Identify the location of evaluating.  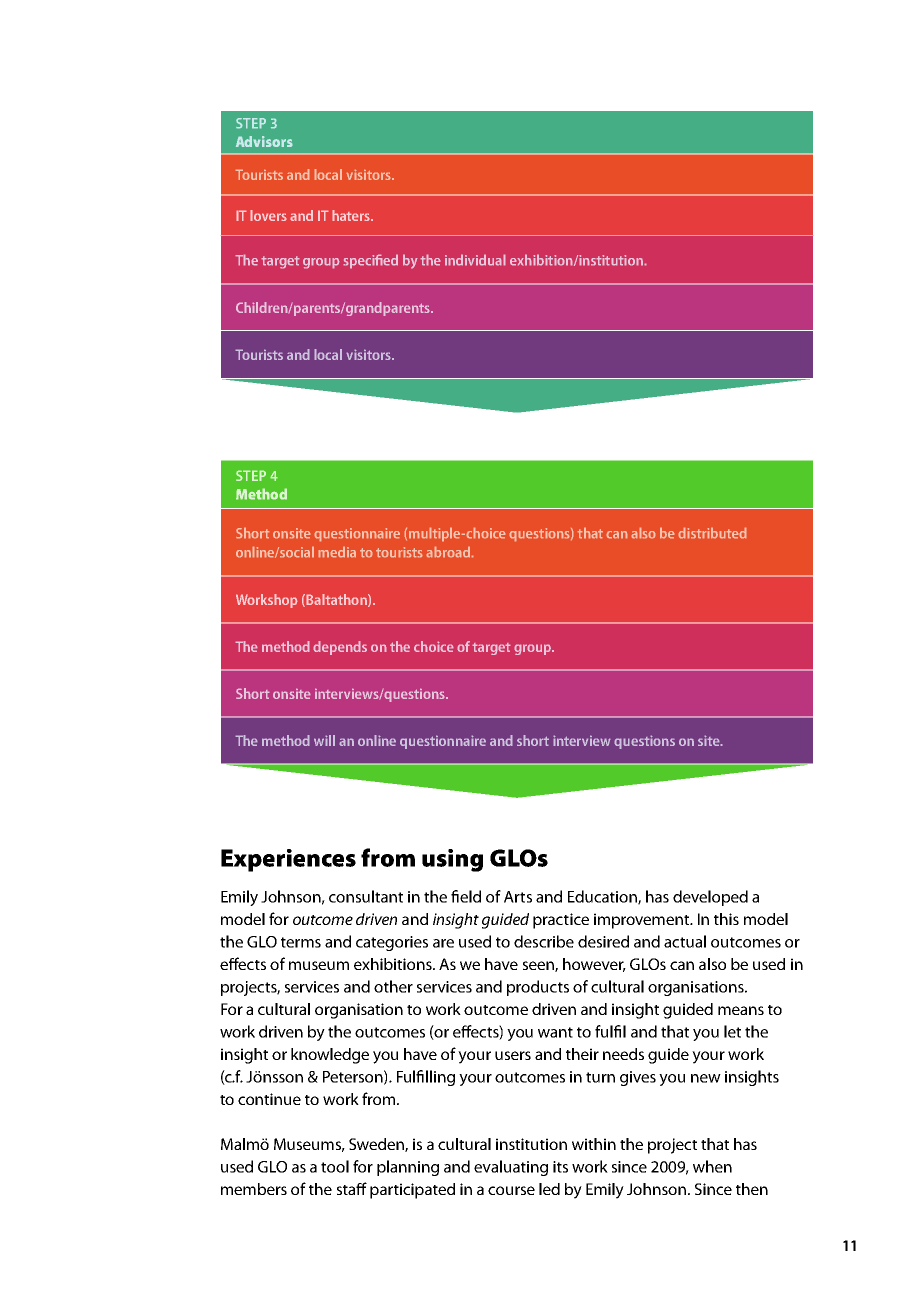
(511, 1168).
